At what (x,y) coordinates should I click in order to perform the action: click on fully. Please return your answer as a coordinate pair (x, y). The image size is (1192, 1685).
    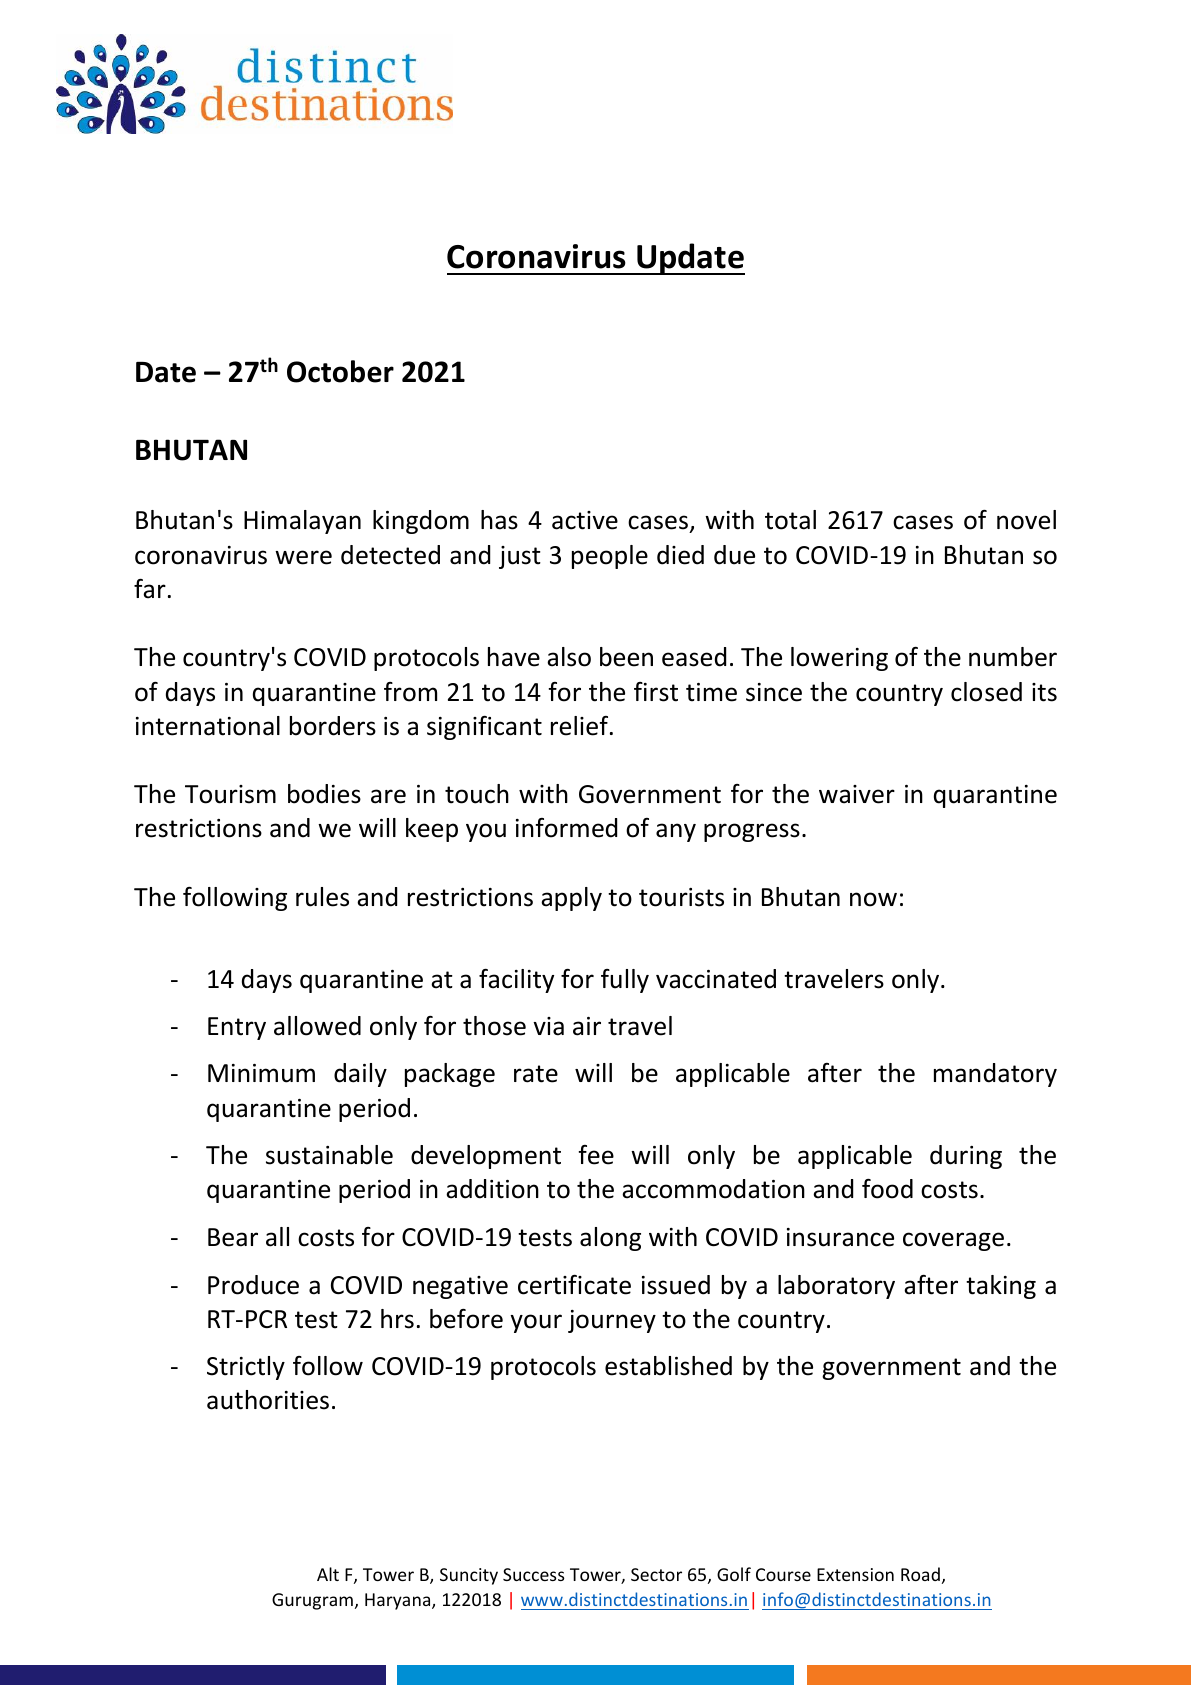
    Looking at the image, I should click on (625, 981).
